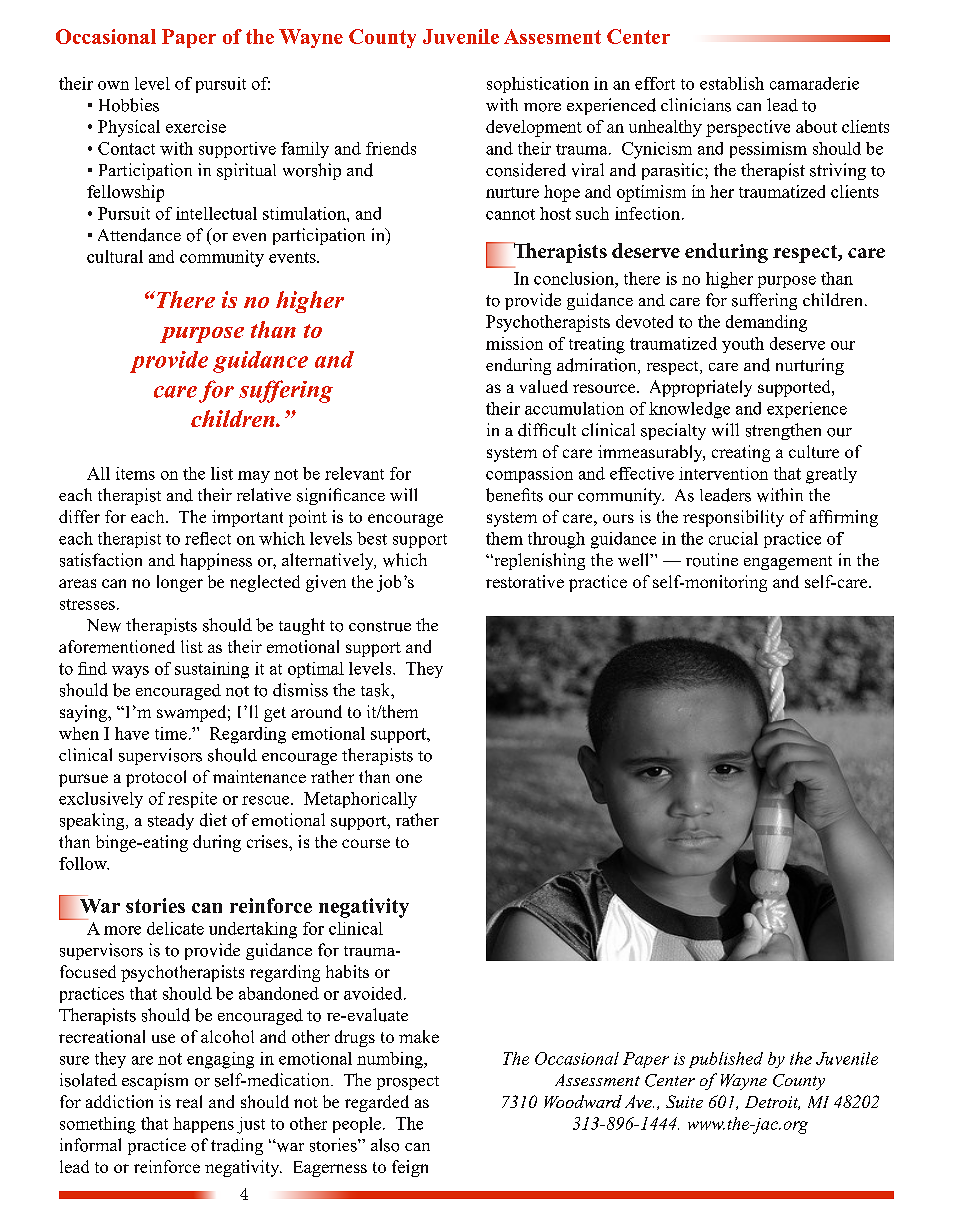  What do you see at coordinates (772, 1103) in the screenshot?
I see `Detroit` at bounding box center [772, 1103].
